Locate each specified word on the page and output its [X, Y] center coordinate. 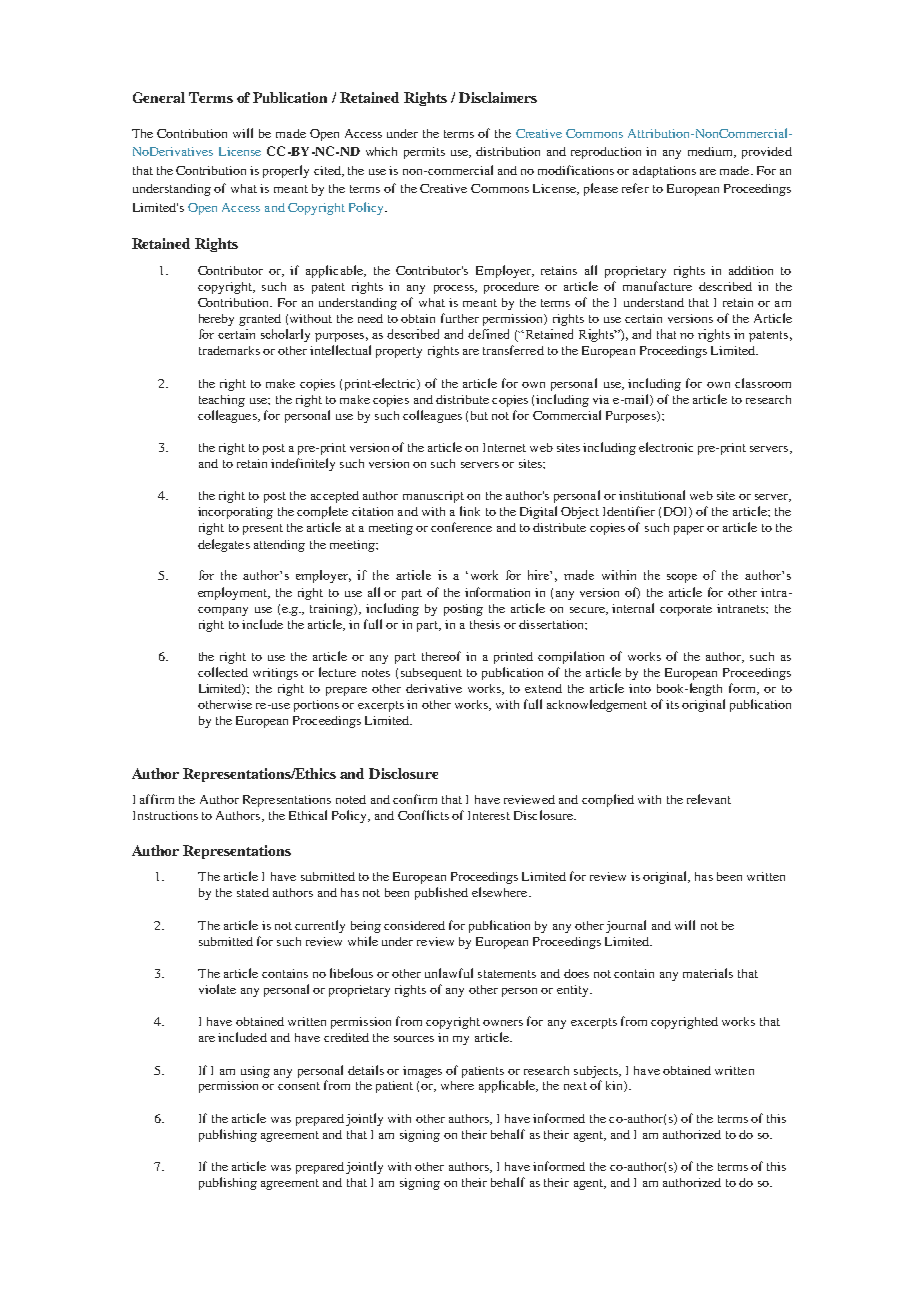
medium [712, 152]
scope [682, 578]
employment [234, 593]
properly [286, 171]
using [255, 1072]
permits [424, 153]
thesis [485, 624]
